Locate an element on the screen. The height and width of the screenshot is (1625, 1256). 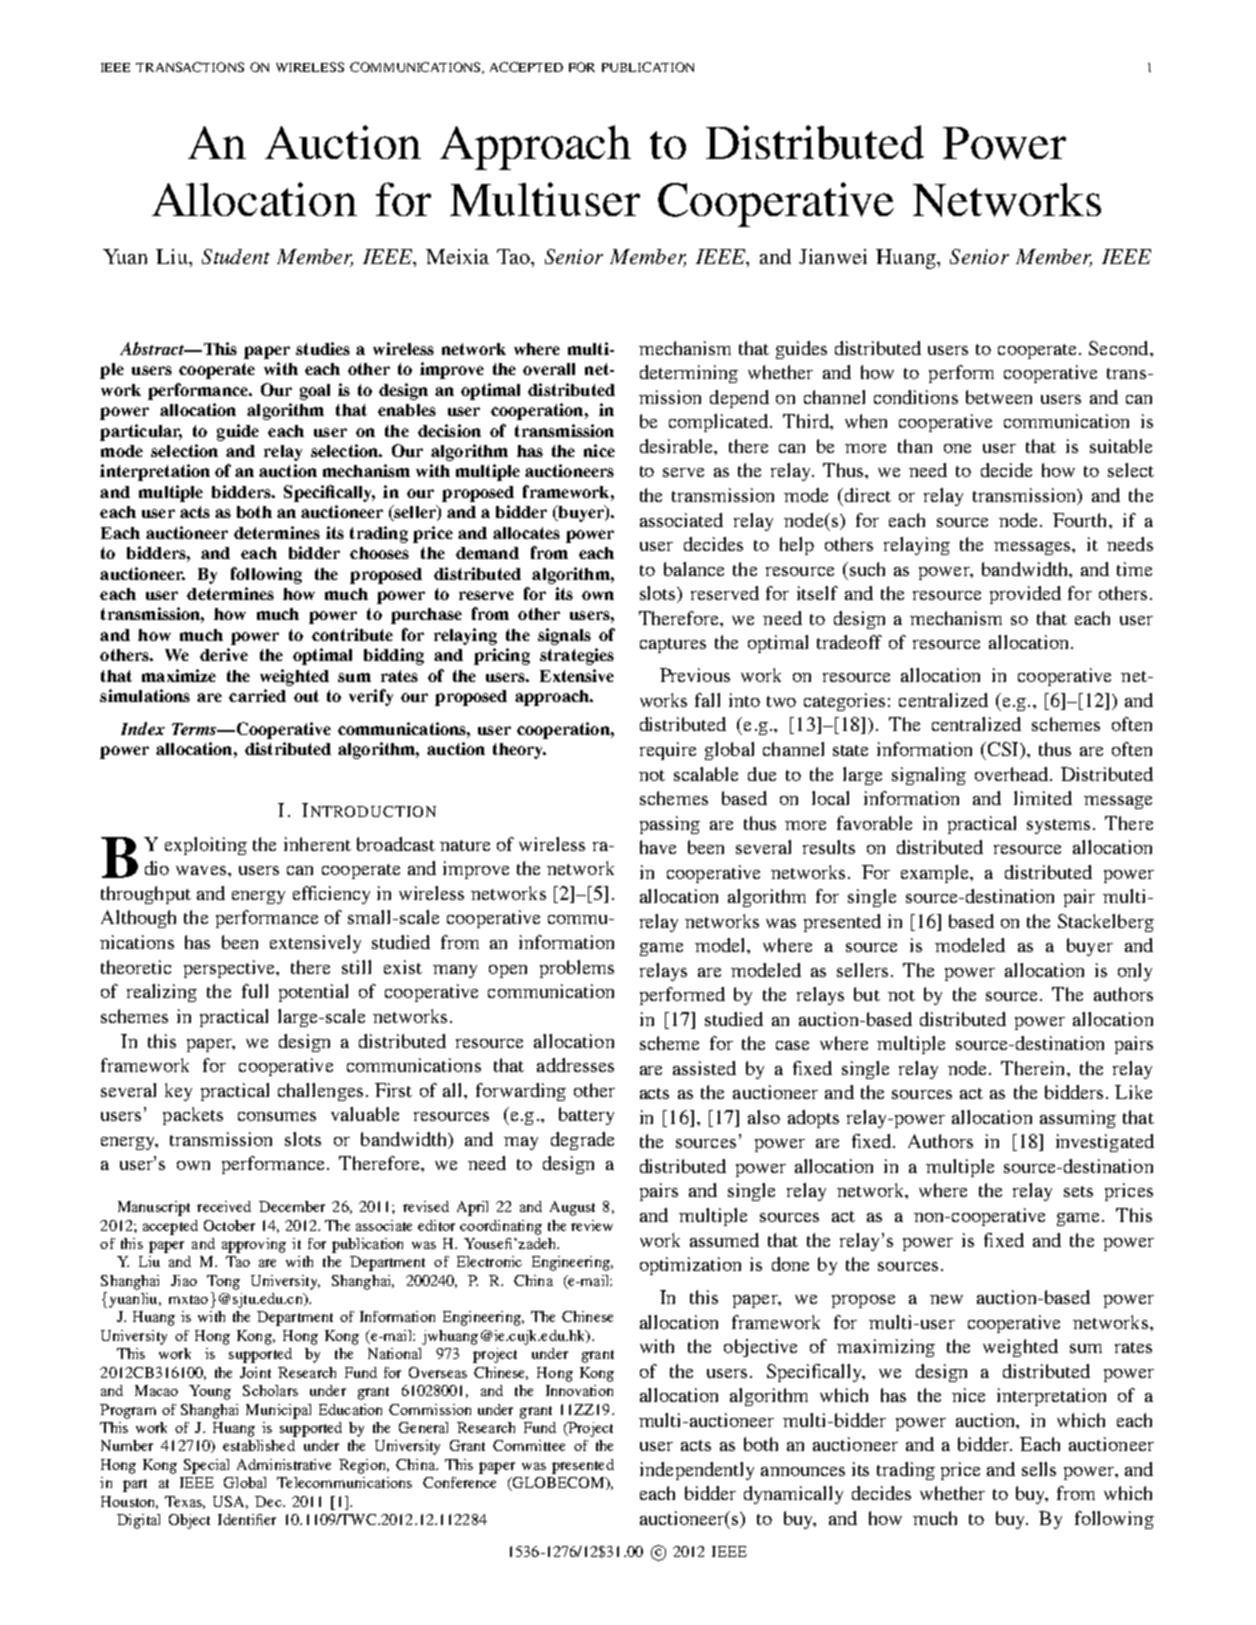
Student is located at coordinates (236, 256).
